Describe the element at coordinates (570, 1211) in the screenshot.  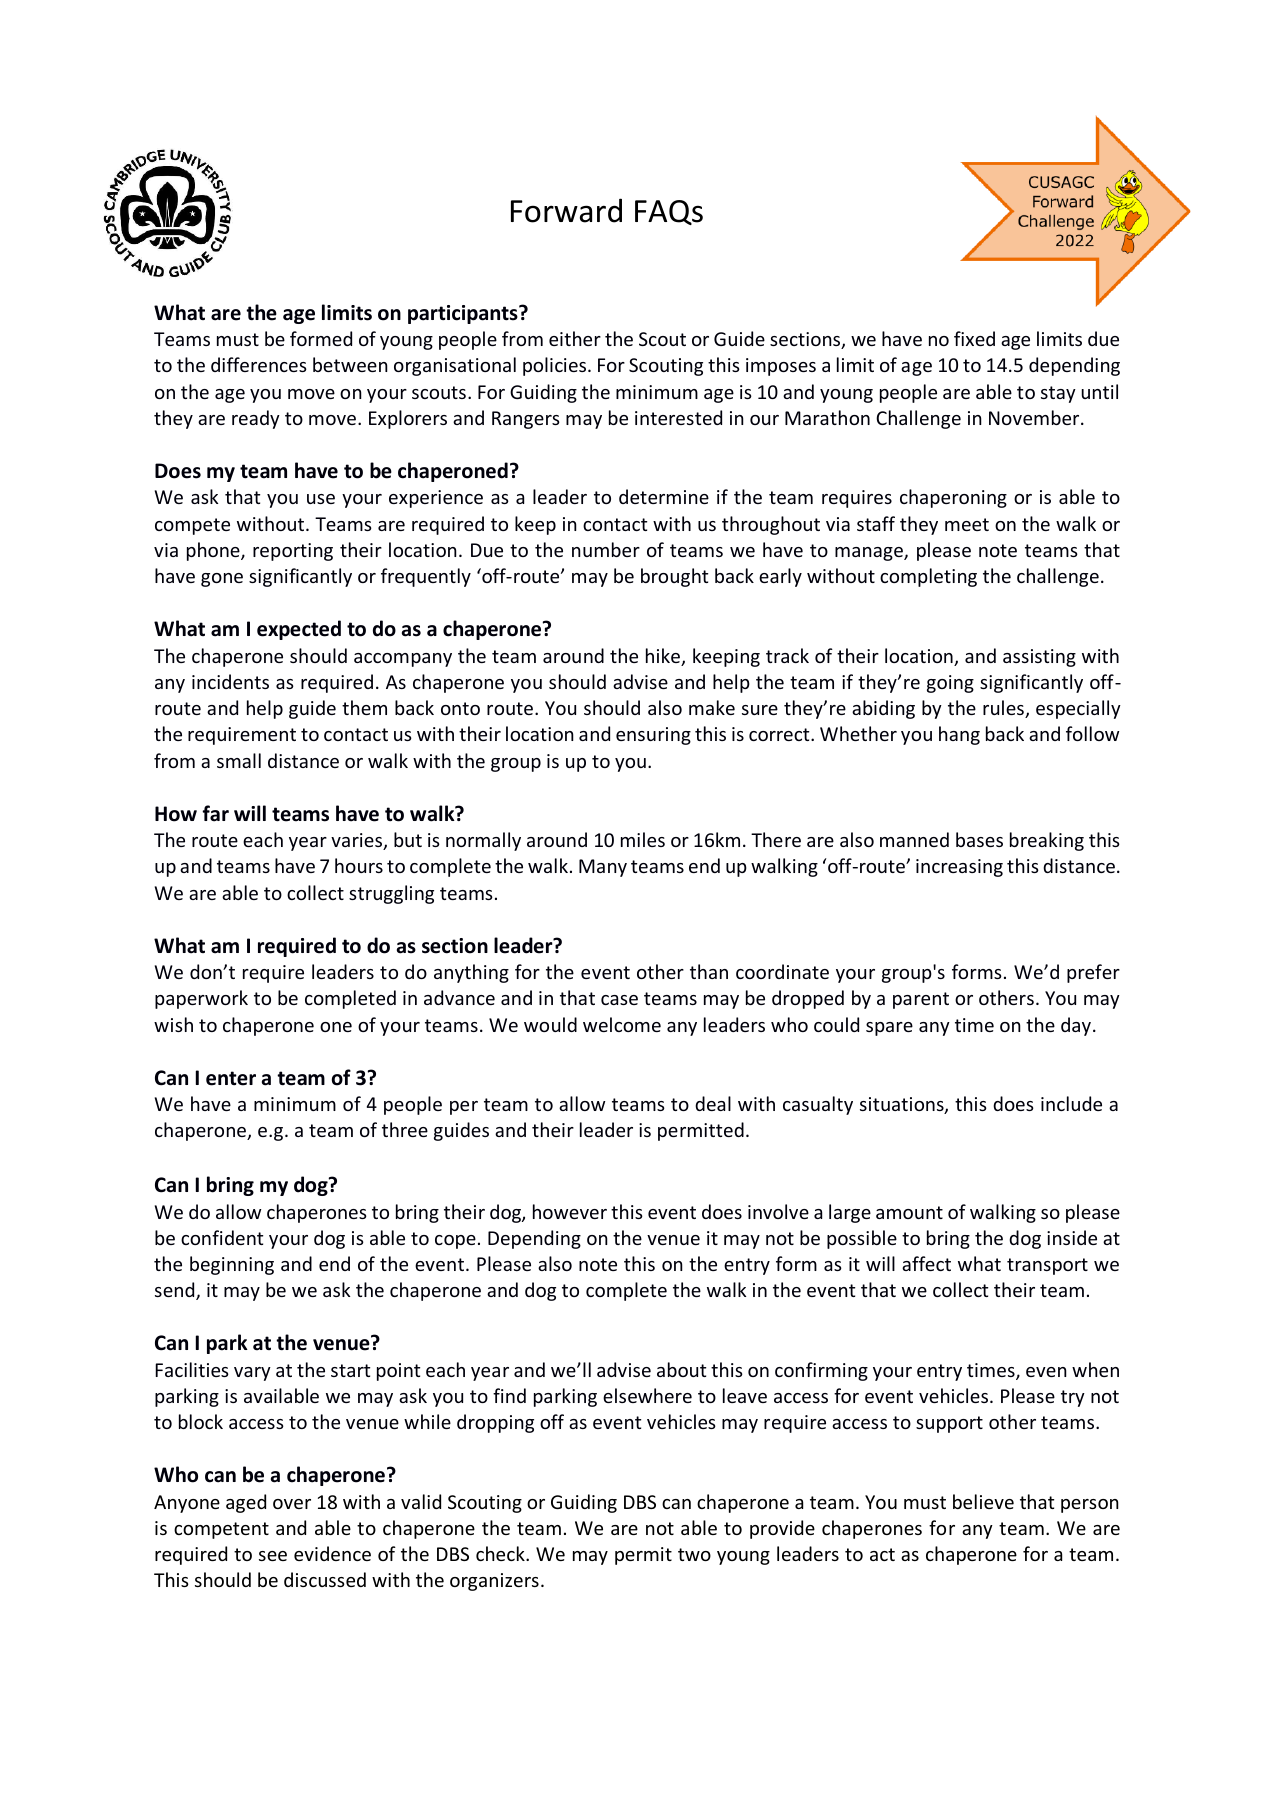
I see `however` at that location.
